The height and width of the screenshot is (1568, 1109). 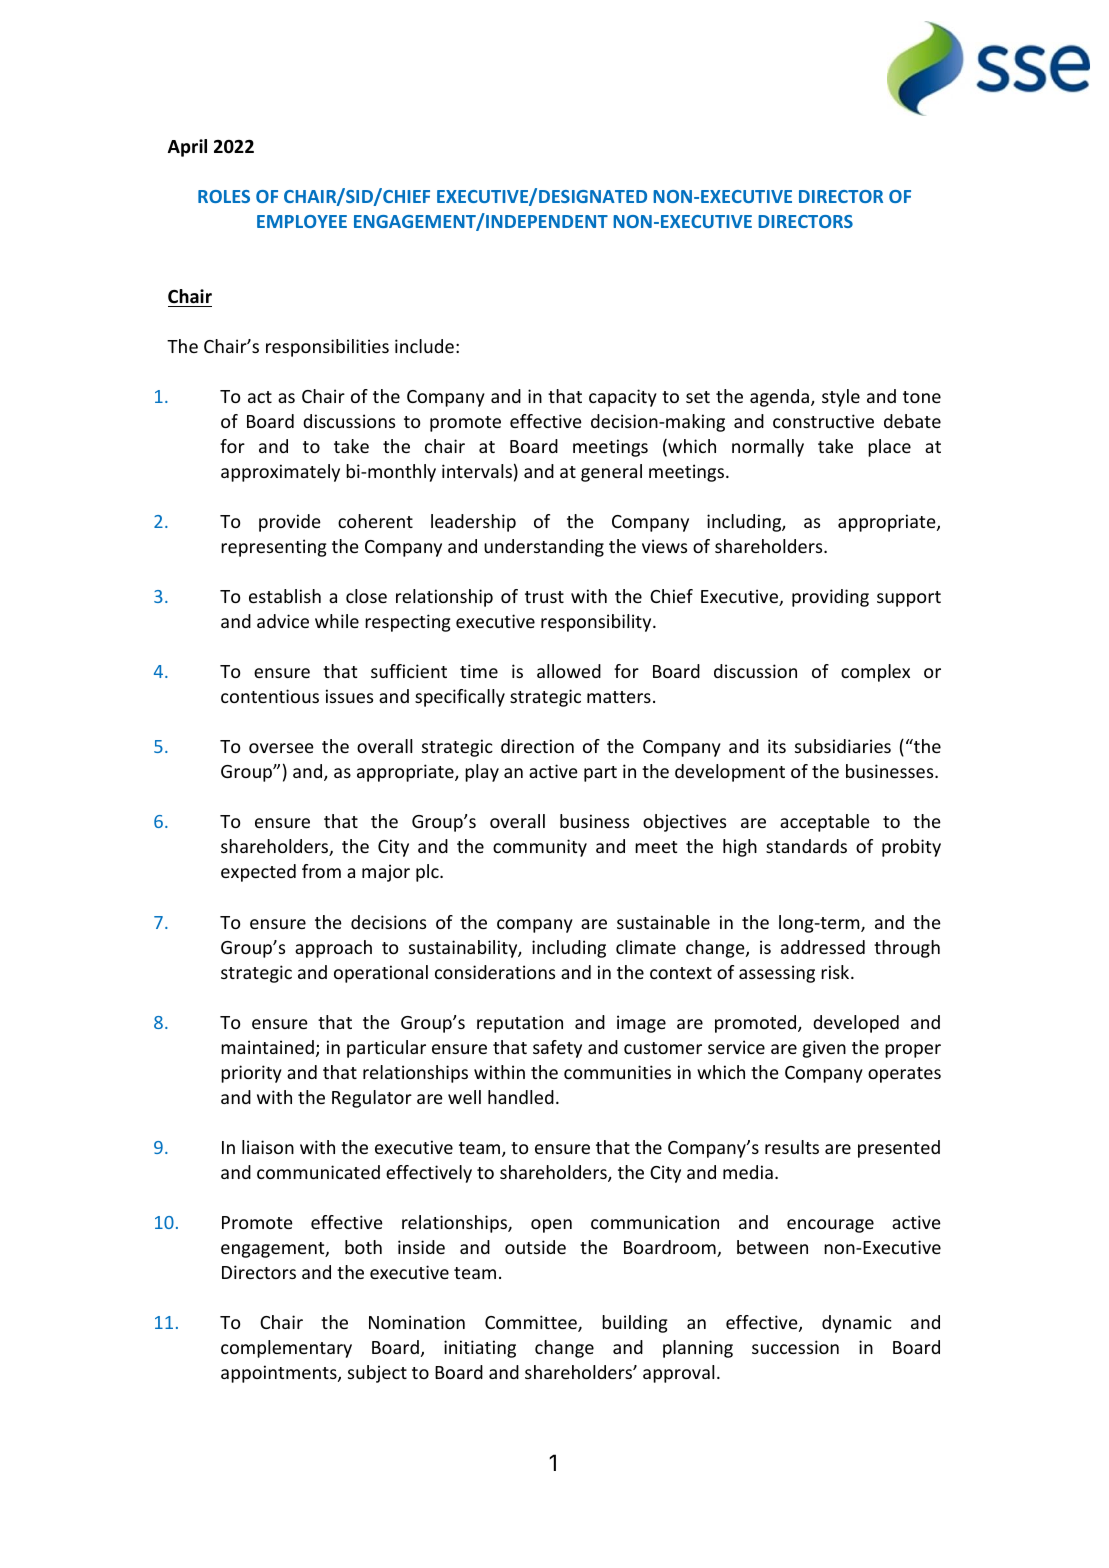 I want to click on style, so click(x=841, y=398).
